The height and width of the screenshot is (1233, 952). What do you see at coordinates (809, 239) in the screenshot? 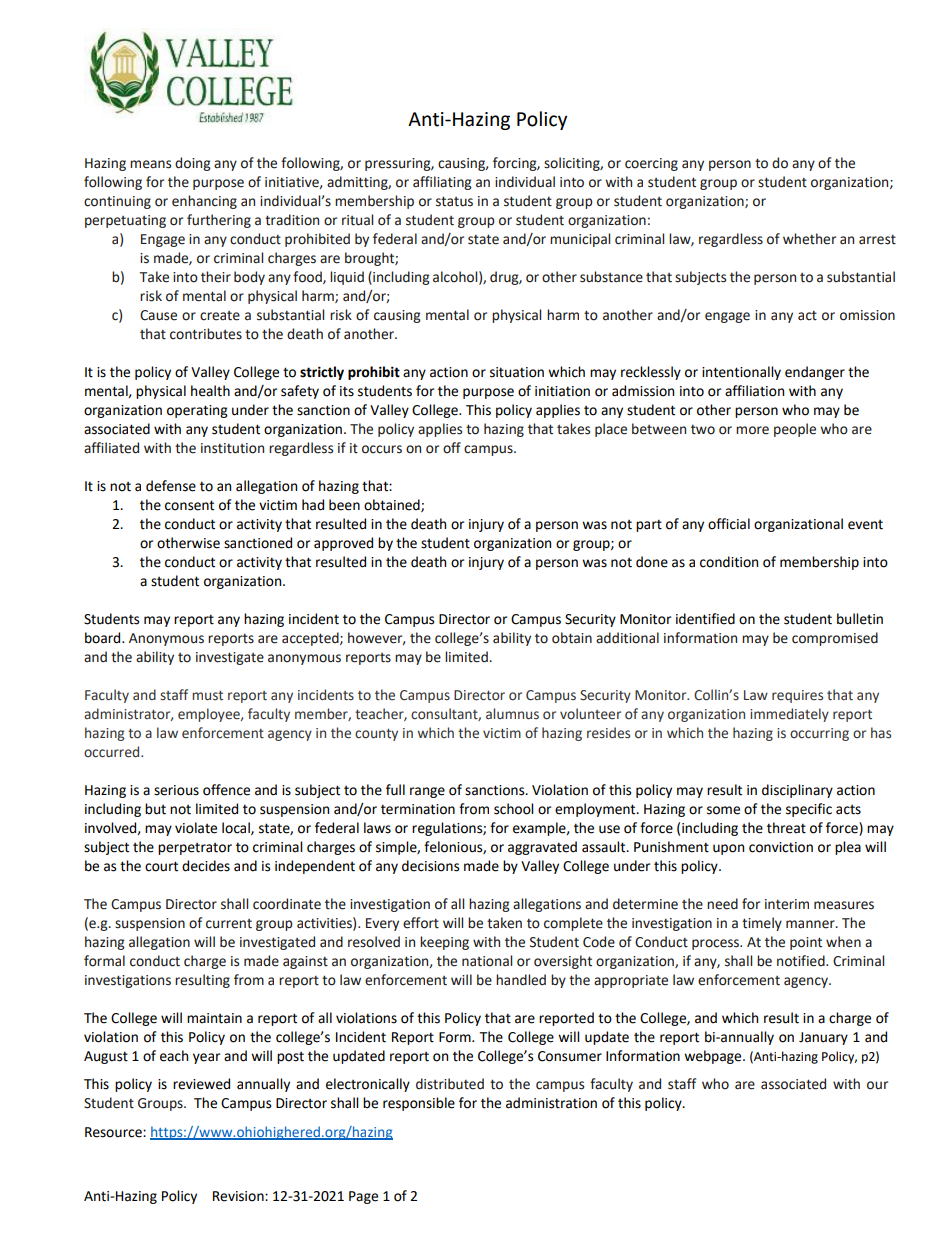
I see `whether` at bounding box center [809, 239].
